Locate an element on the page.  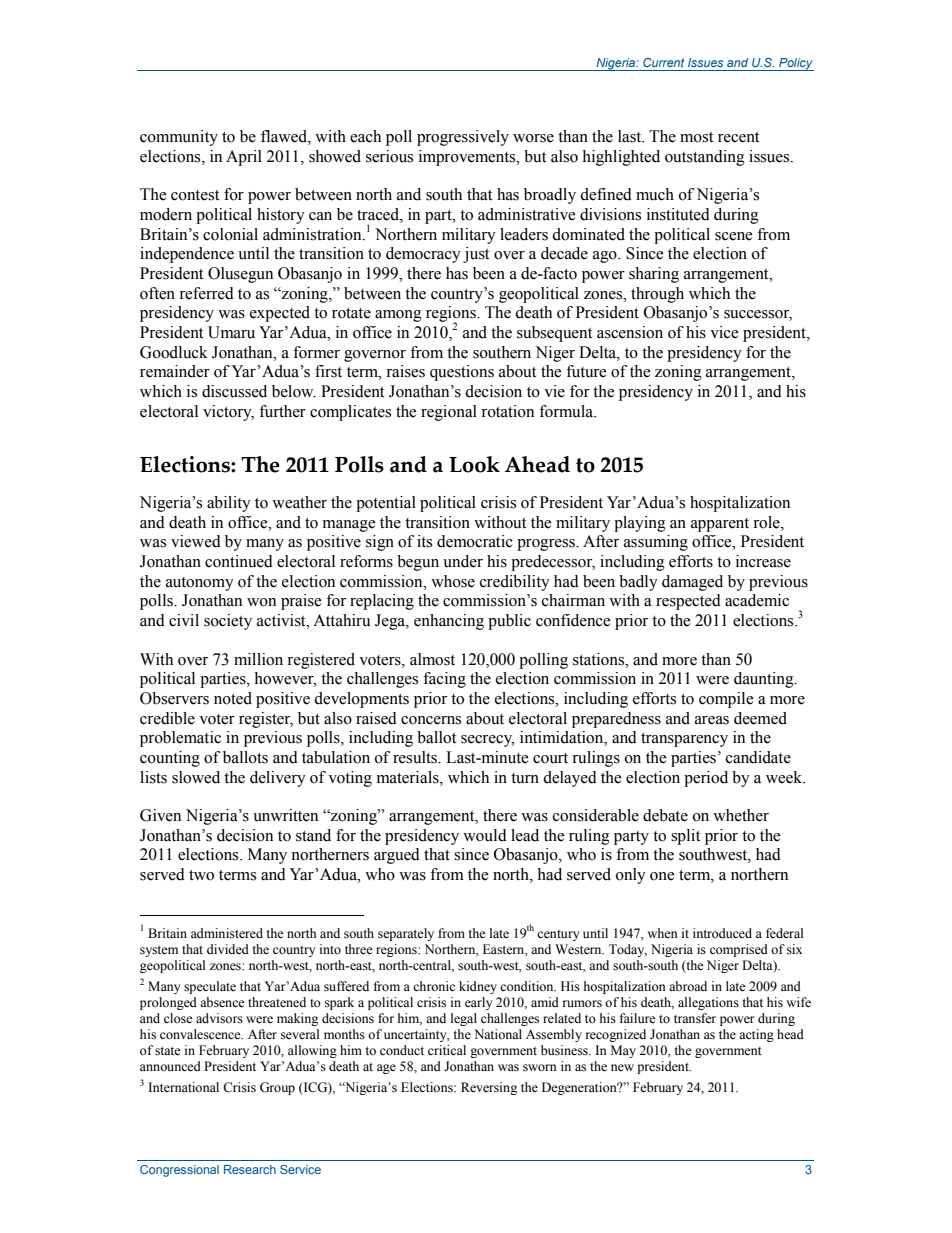
community is located at coordinates (179, 138).
